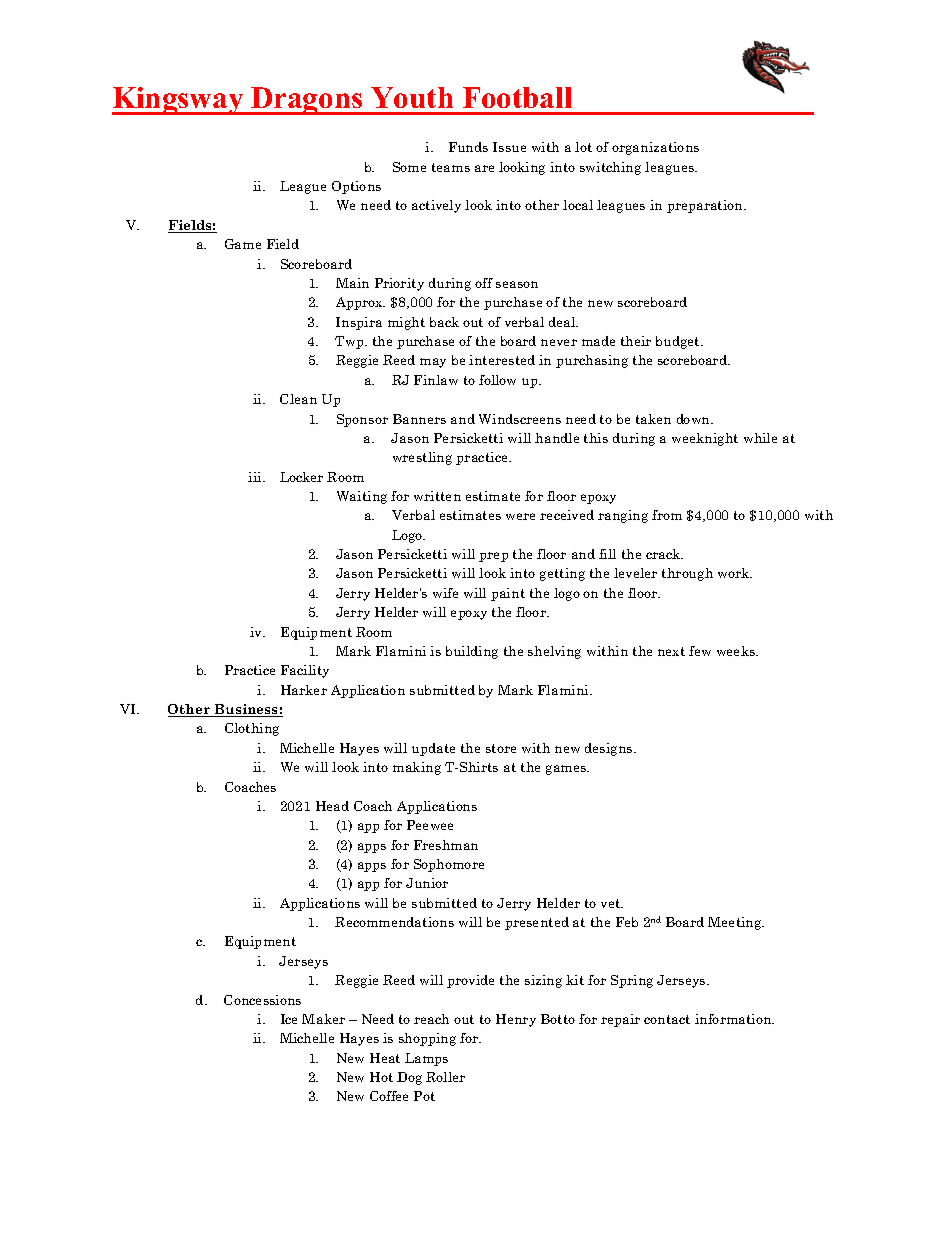  What do you see at coordinates (508, 594) in the image?
I see `paint` at bounding box center [508, 594].
